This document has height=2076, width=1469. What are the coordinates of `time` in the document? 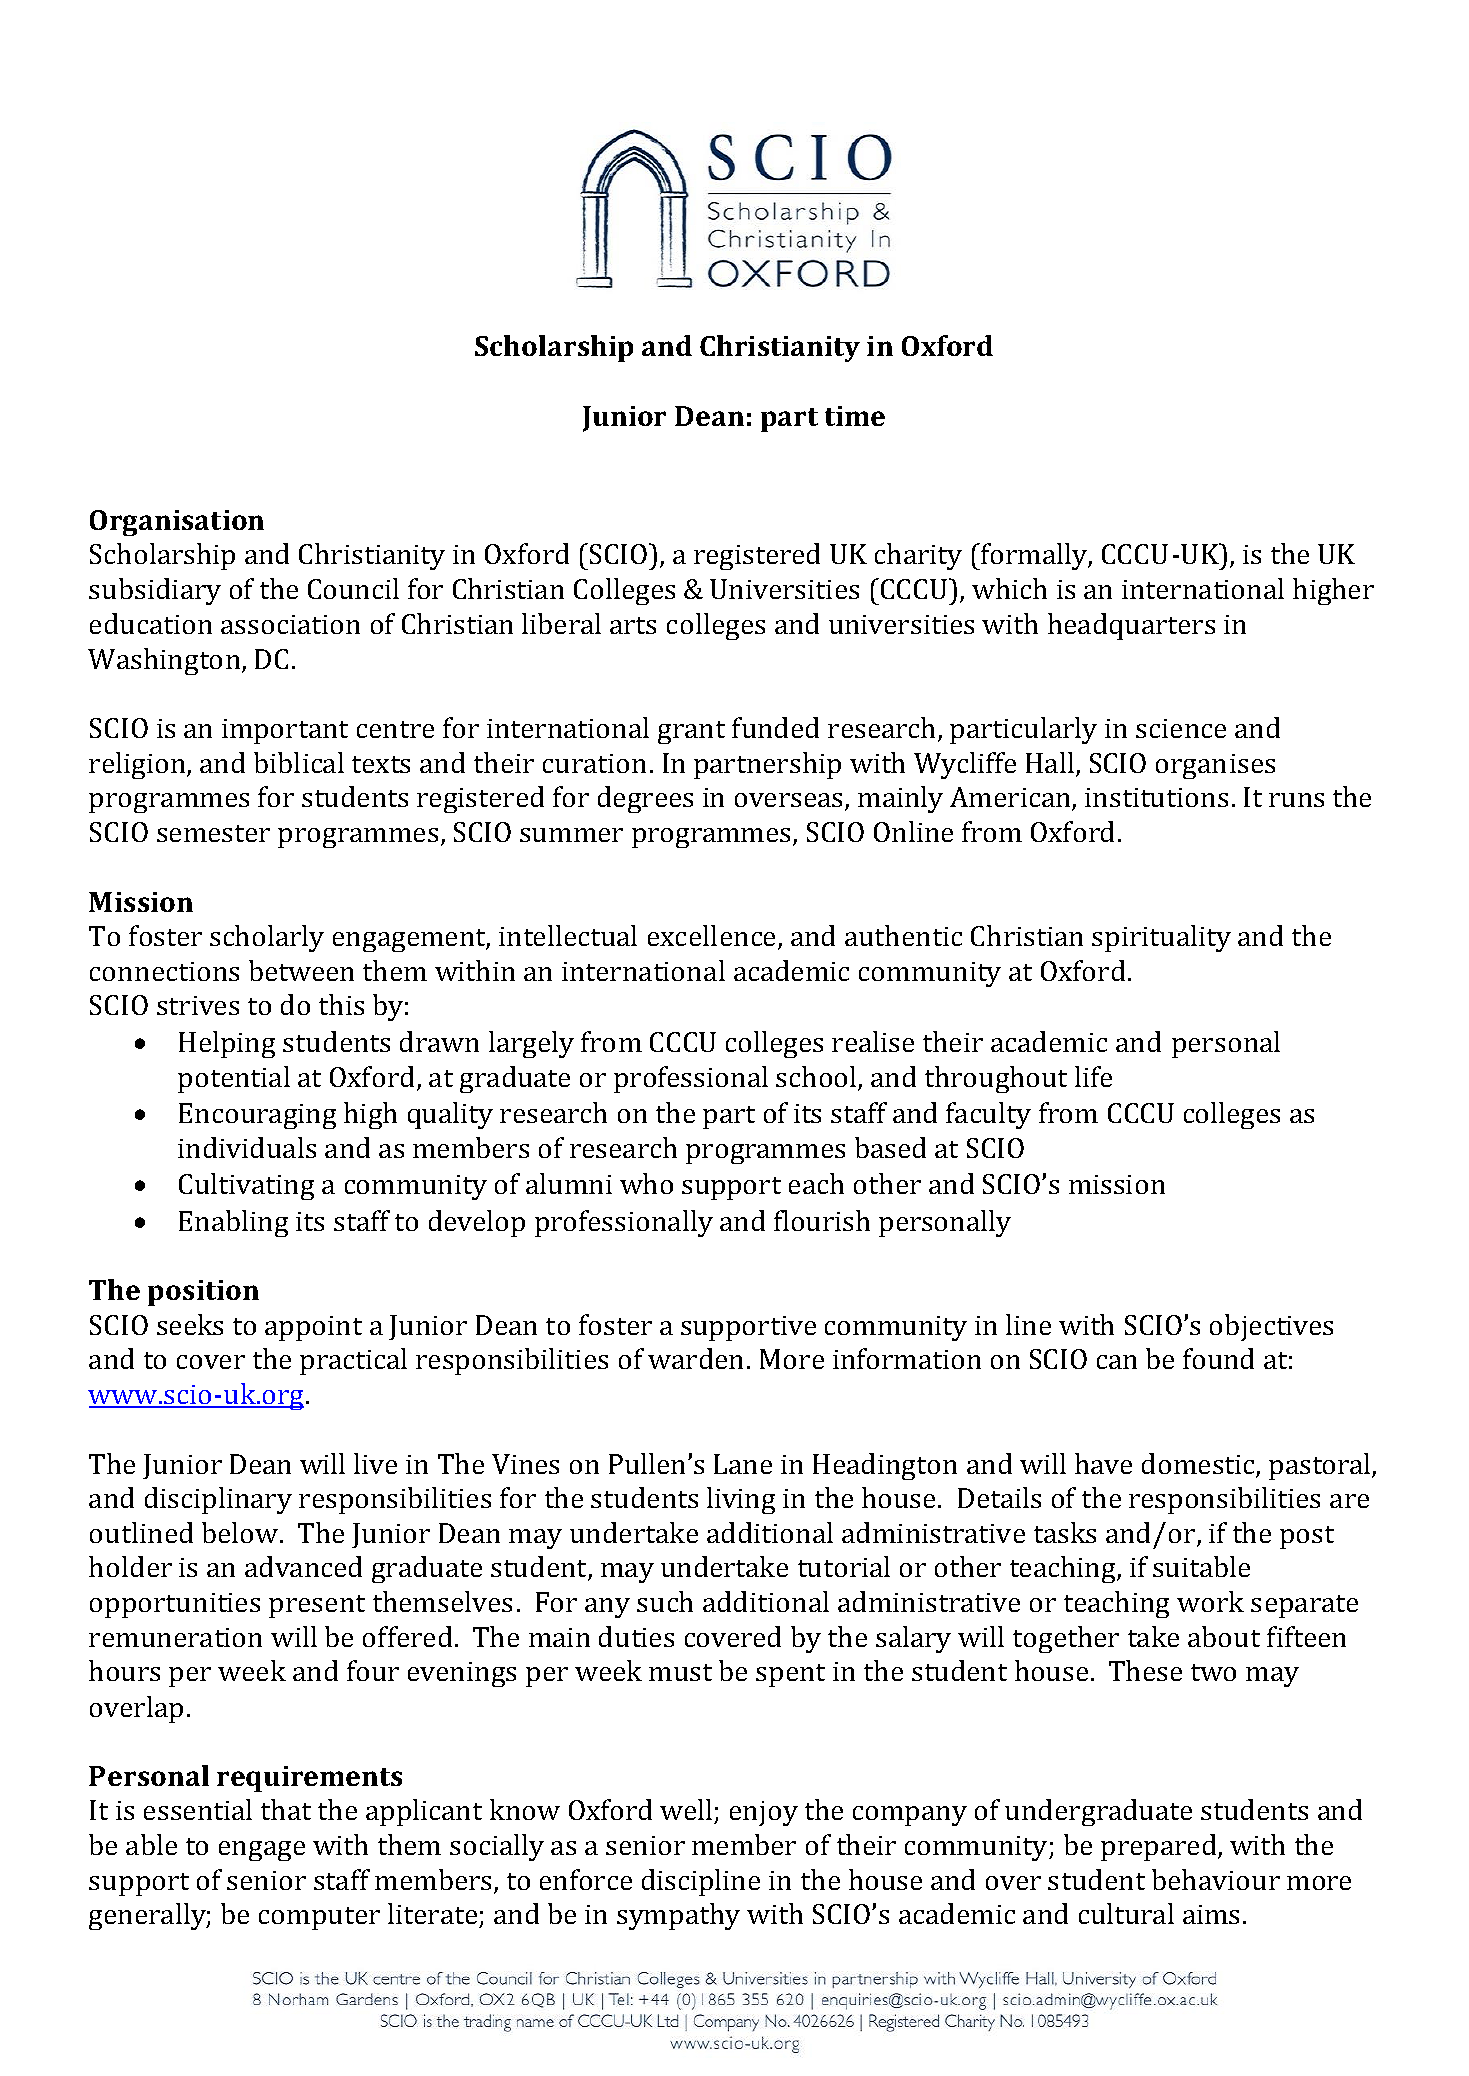 It's located at (855, 416).
